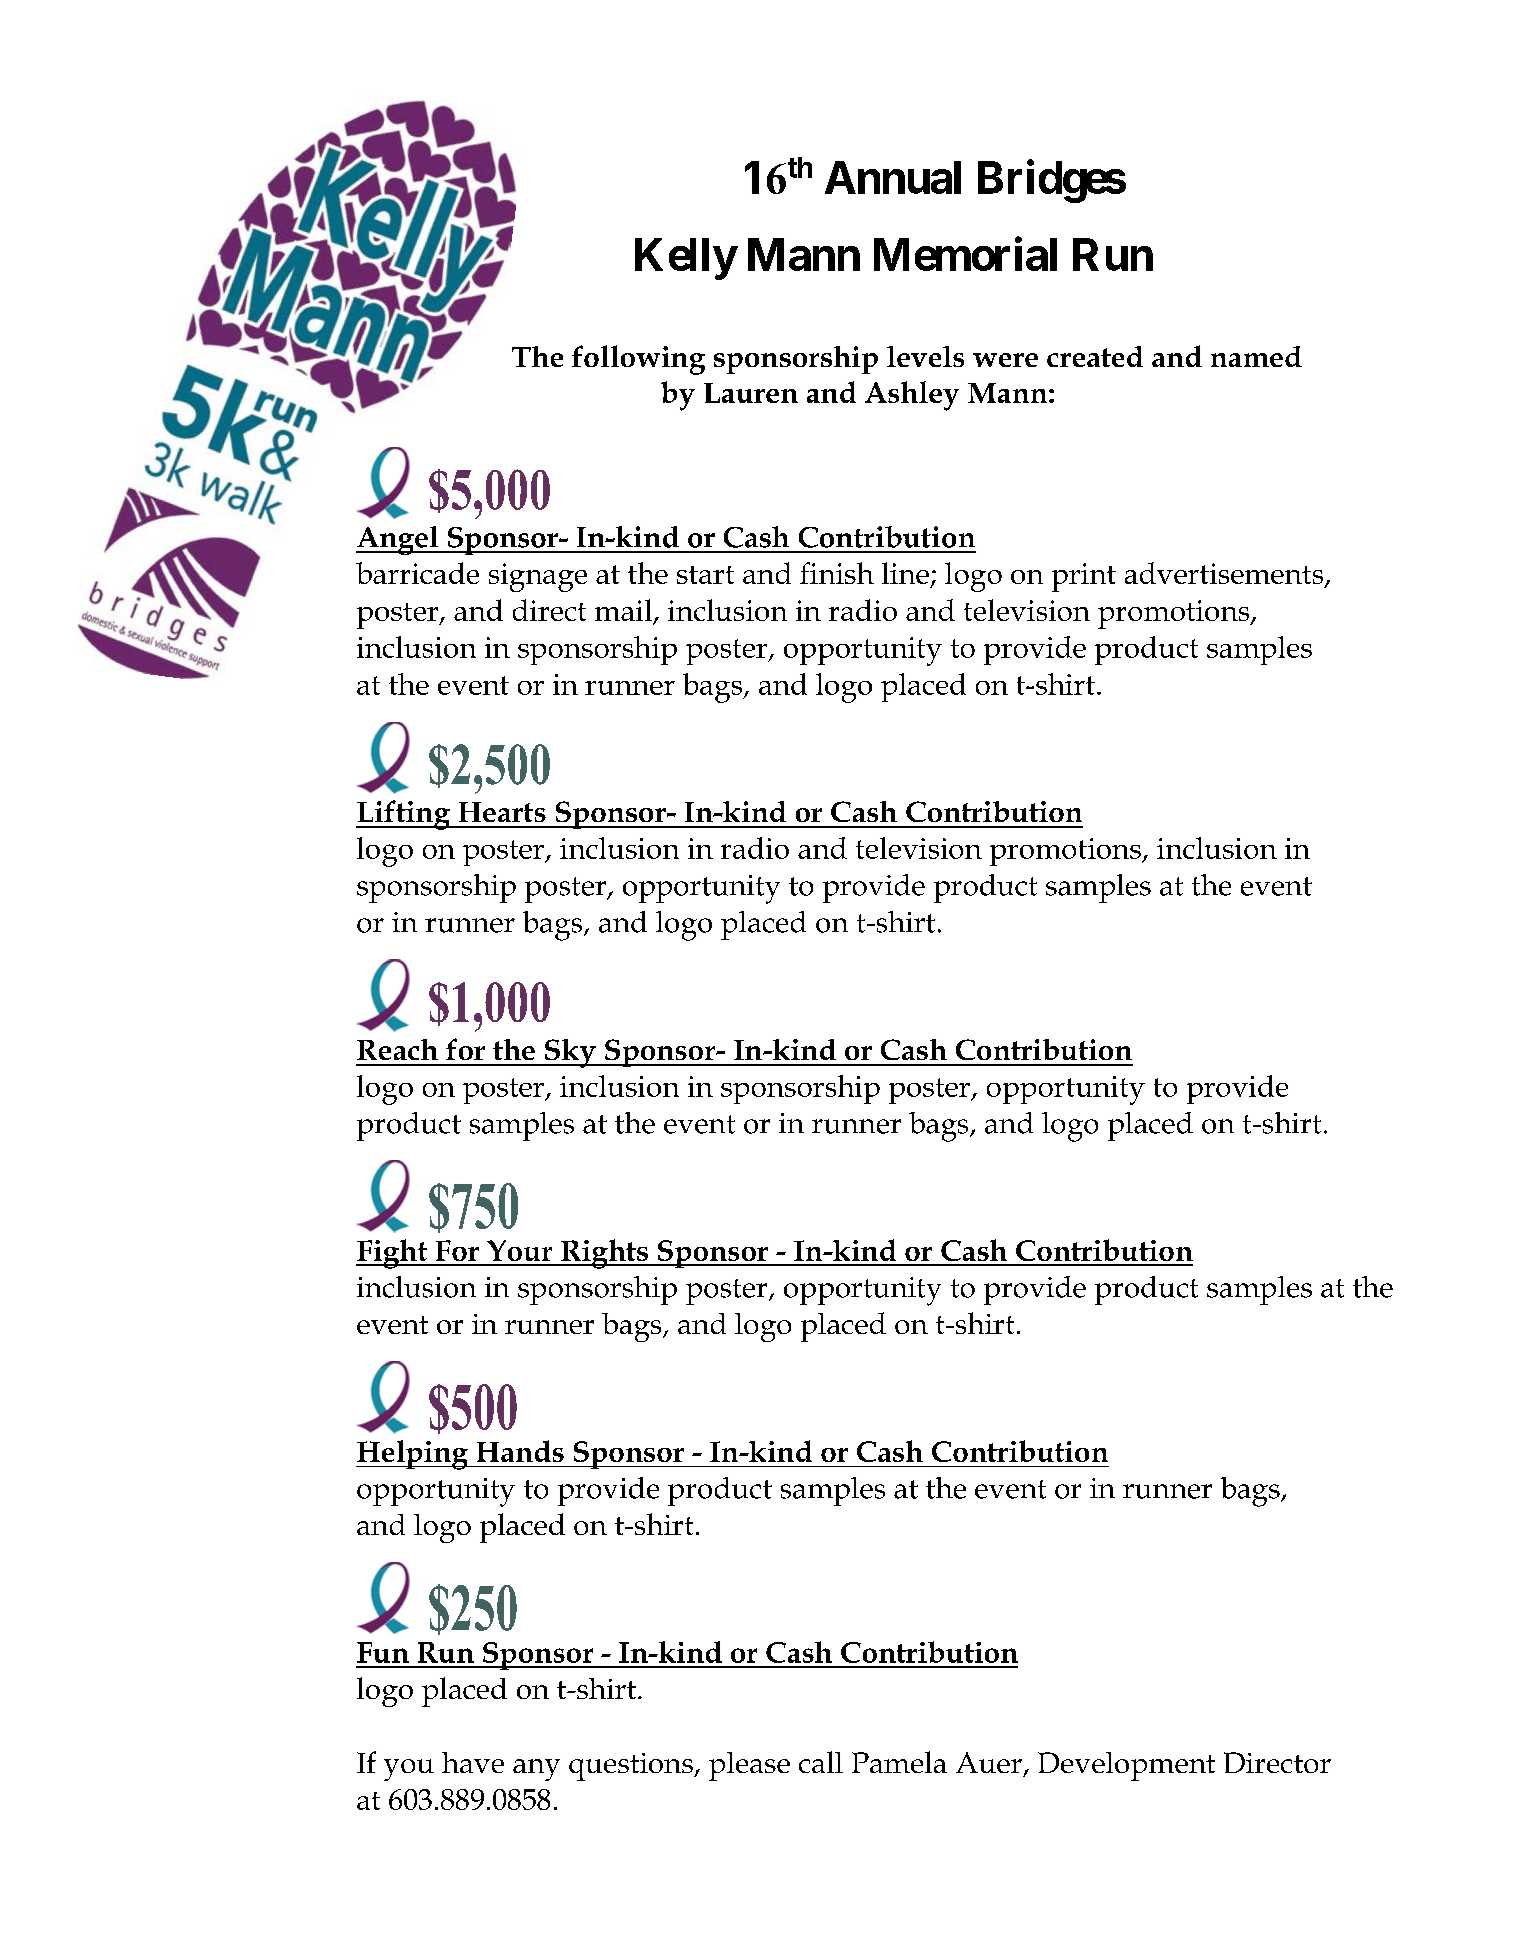  Describe the element at coordinates (638, 360) in the document. I see `following` at that location.
